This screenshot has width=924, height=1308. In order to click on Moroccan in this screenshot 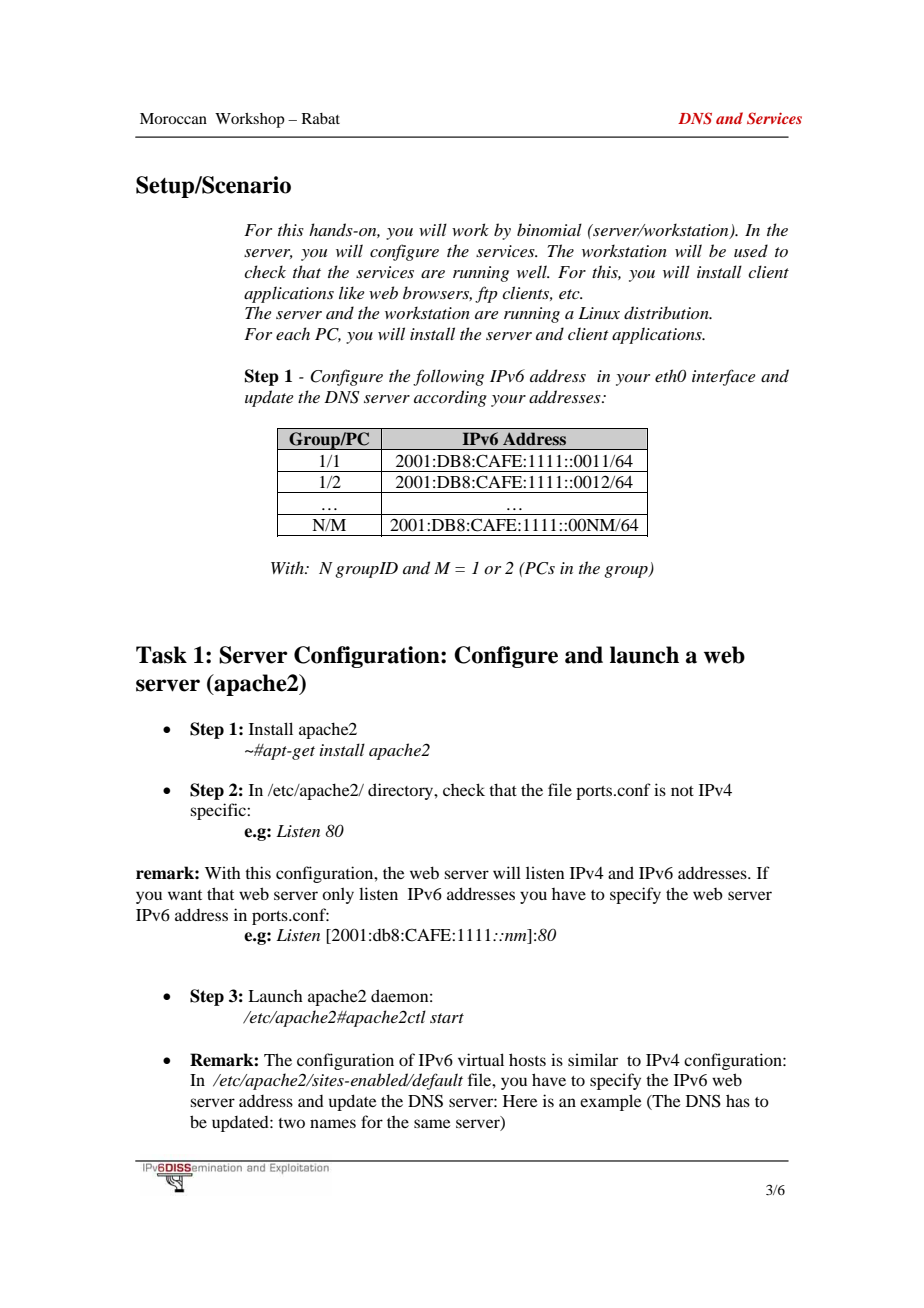, I will do `click(173, 118)`.
